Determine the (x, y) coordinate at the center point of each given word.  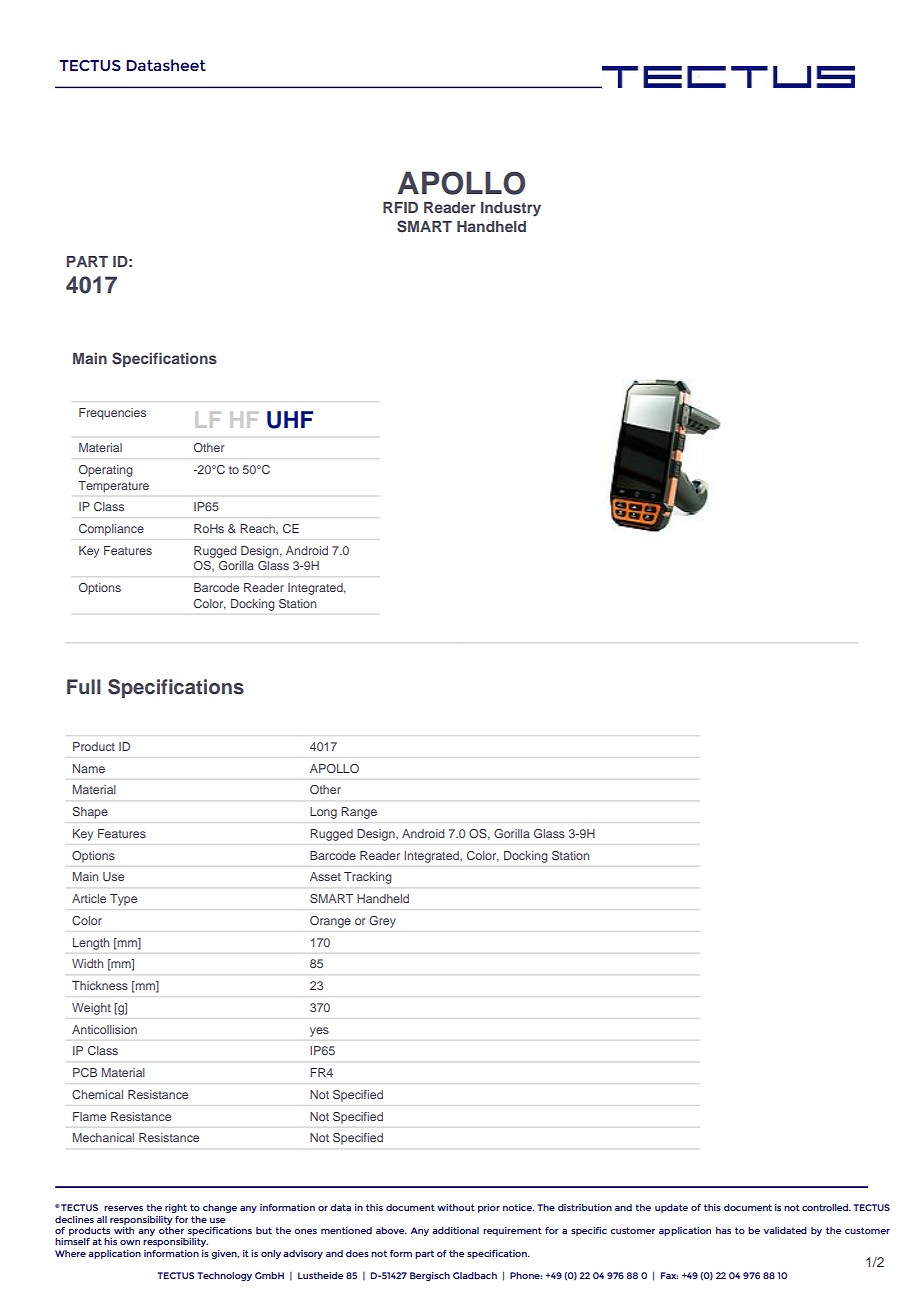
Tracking (367, 878)
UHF (290, 420)
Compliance (111, 530)
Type (123, 900)
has (723, 1230)
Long (323, 813)
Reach (258, 529)
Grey (382, 922)
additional (455, 1230)
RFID (400, 207)
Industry (511, 209)
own (130, 1242)
